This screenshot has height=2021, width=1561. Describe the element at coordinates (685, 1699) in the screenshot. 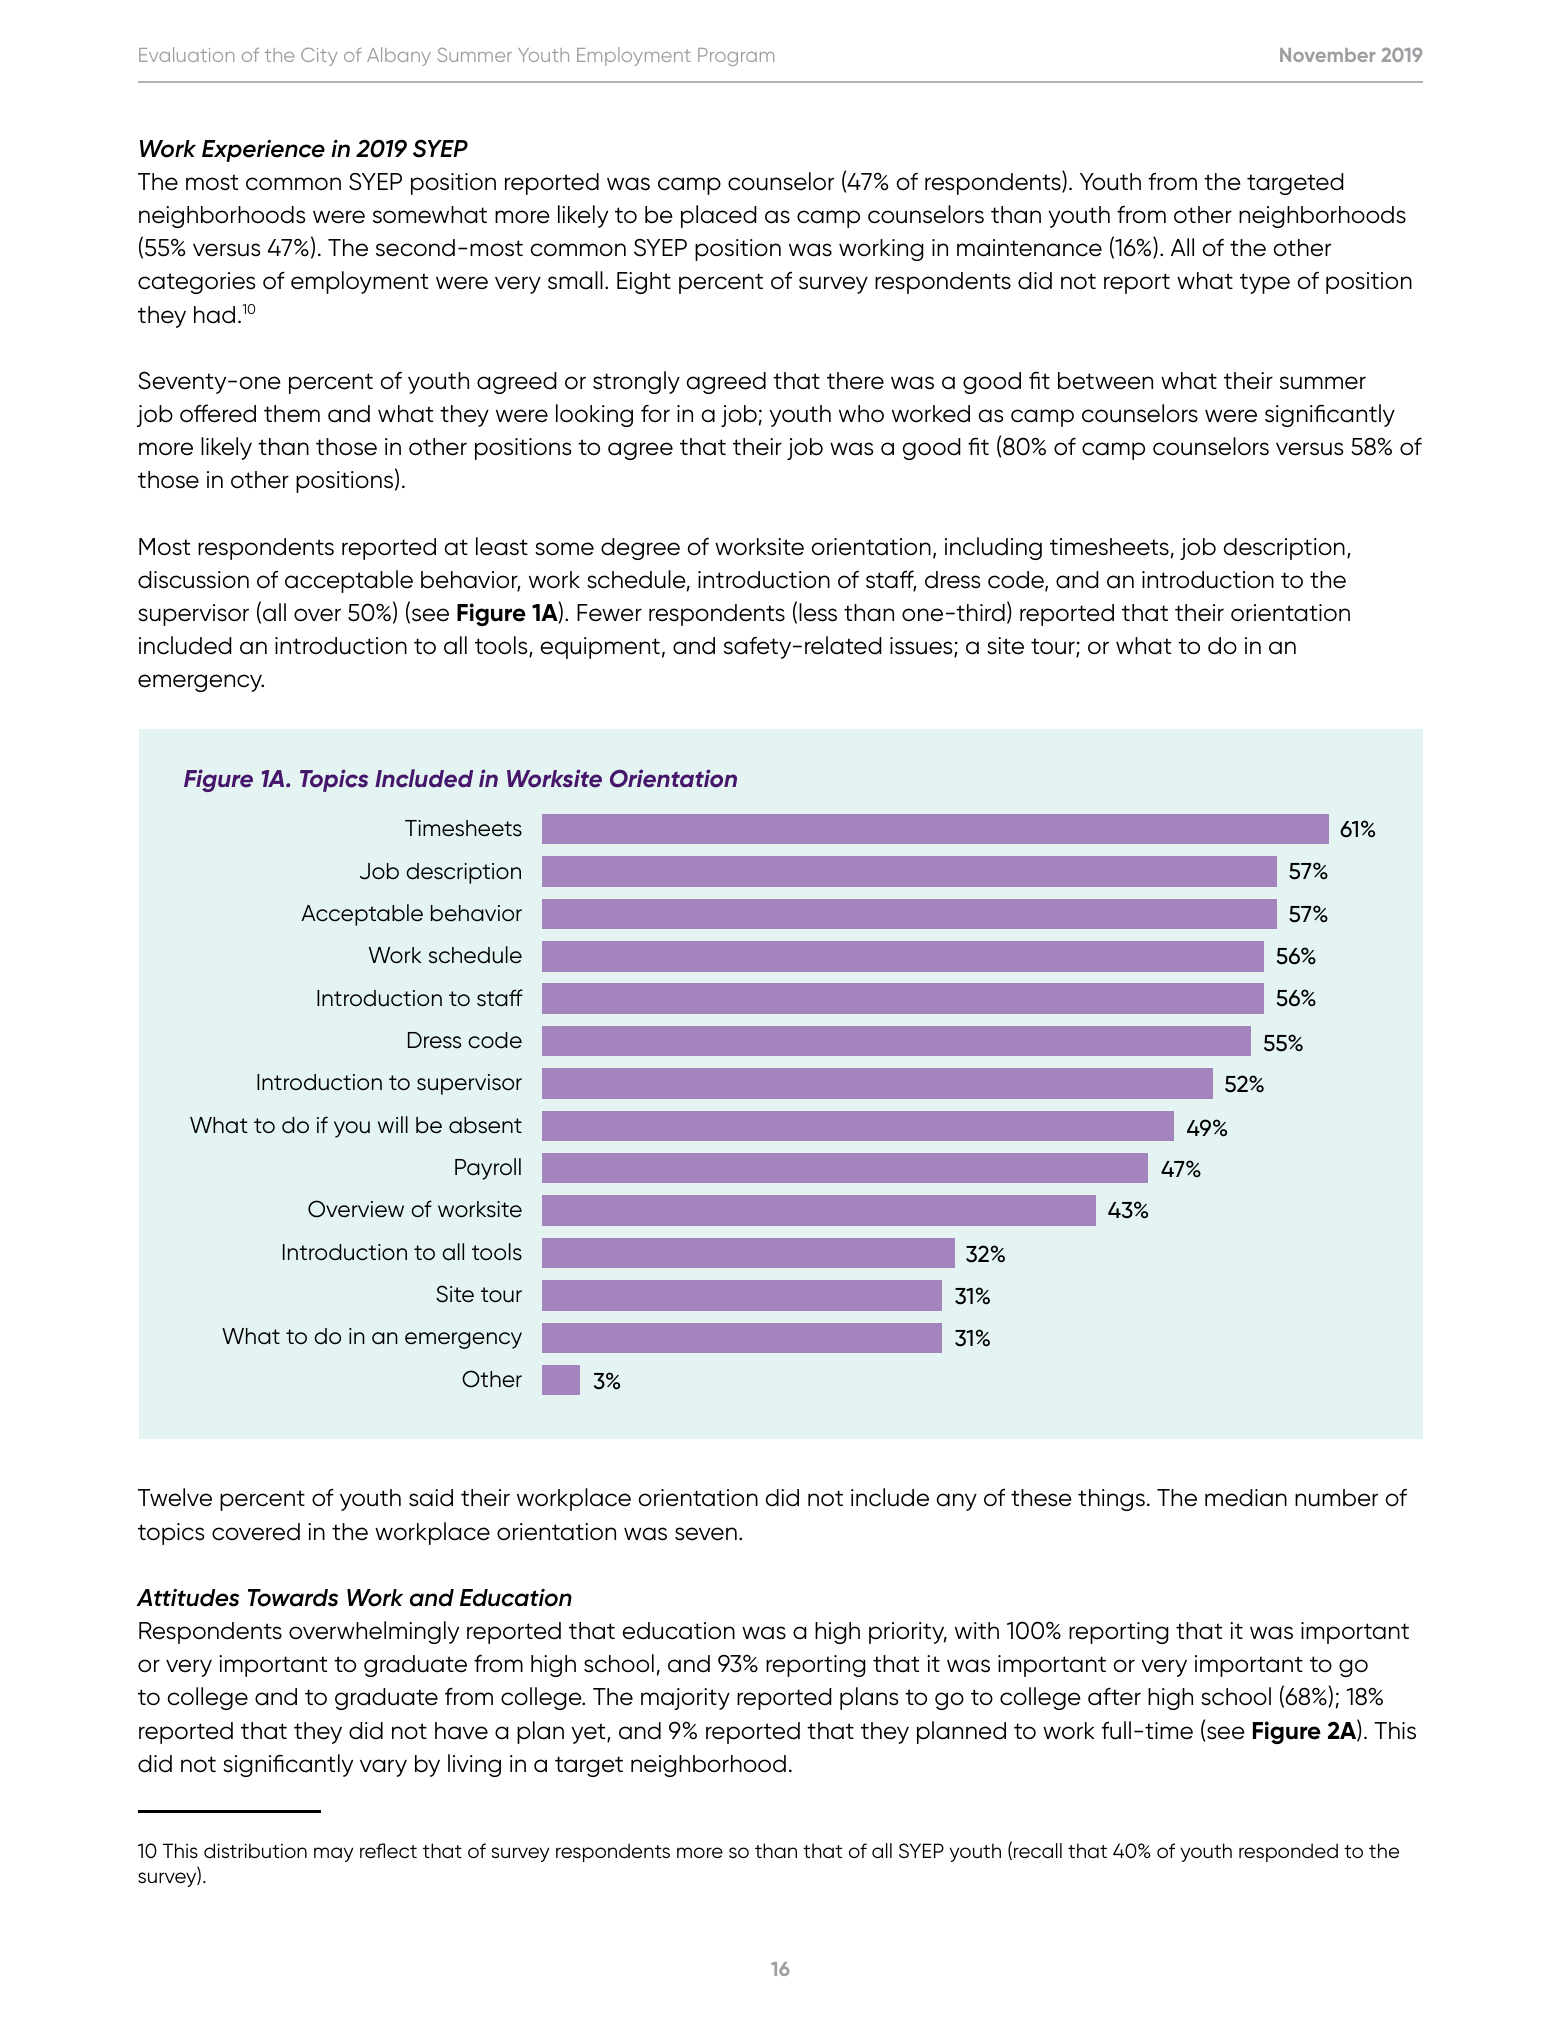

I see `majority` at that location.
